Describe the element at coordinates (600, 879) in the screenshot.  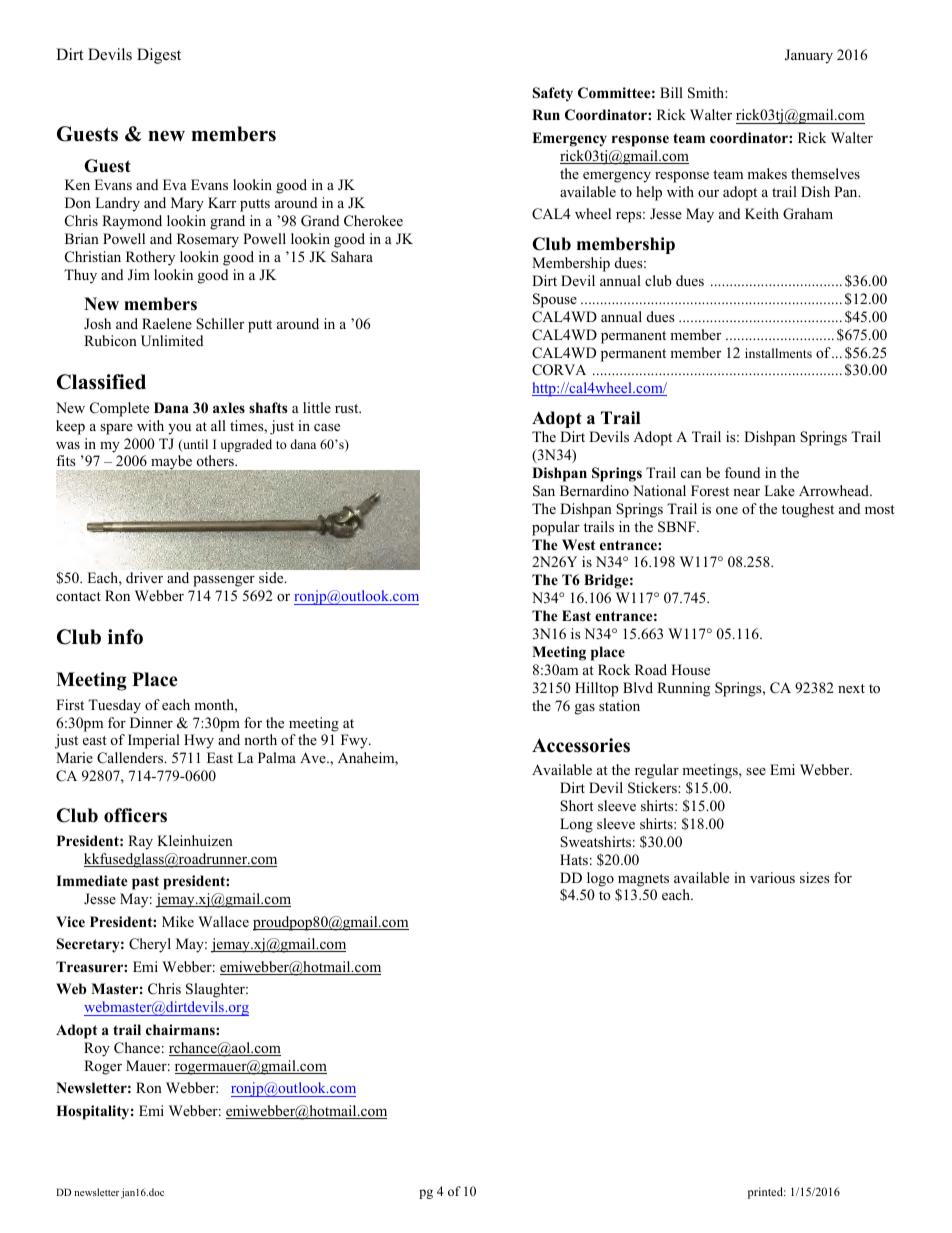
I see `logo` at that location.
